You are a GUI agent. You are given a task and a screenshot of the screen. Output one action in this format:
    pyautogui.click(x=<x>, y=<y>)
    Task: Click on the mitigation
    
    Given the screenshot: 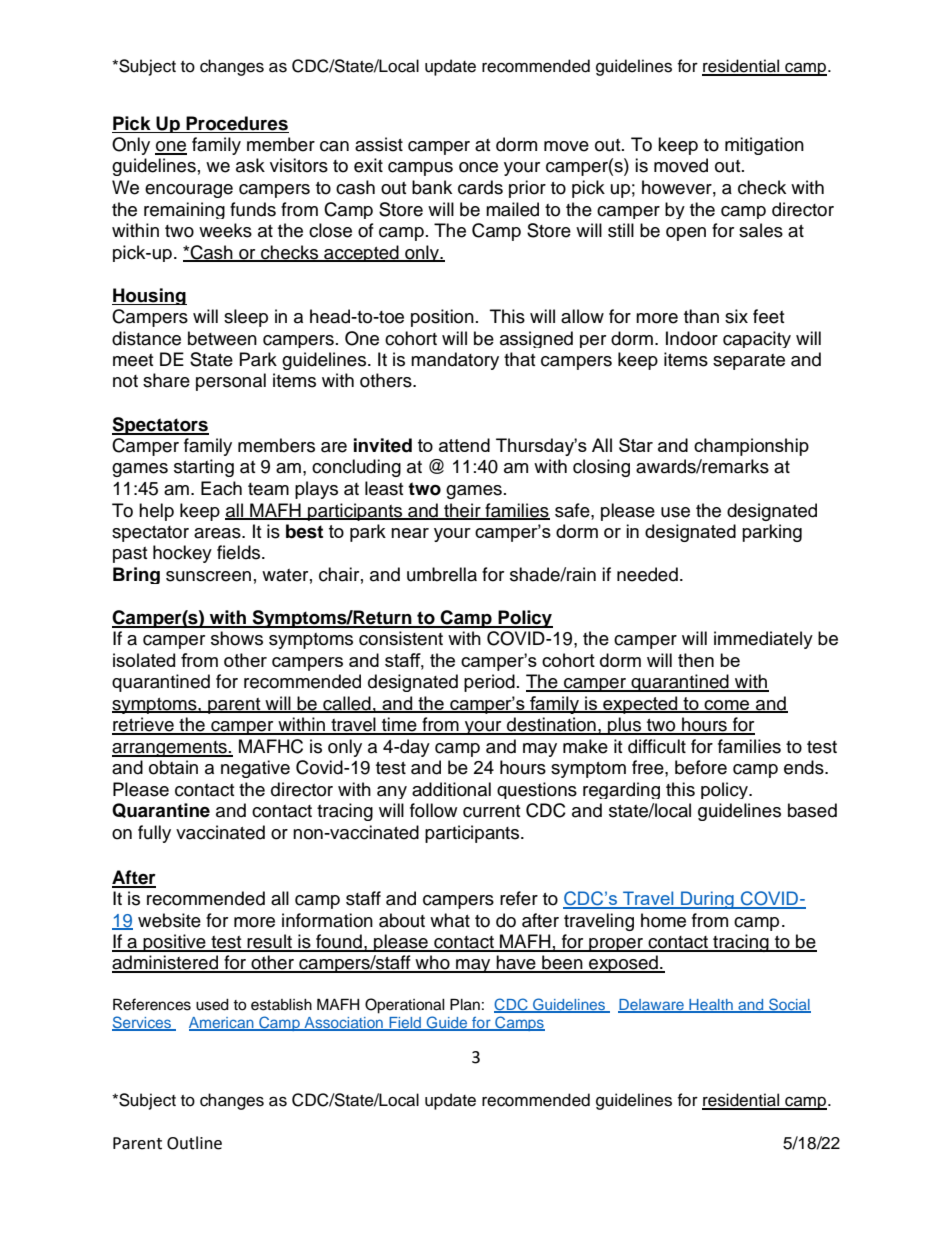 What is the action you would take?
    pyautogui.click(x=764, y=146)
